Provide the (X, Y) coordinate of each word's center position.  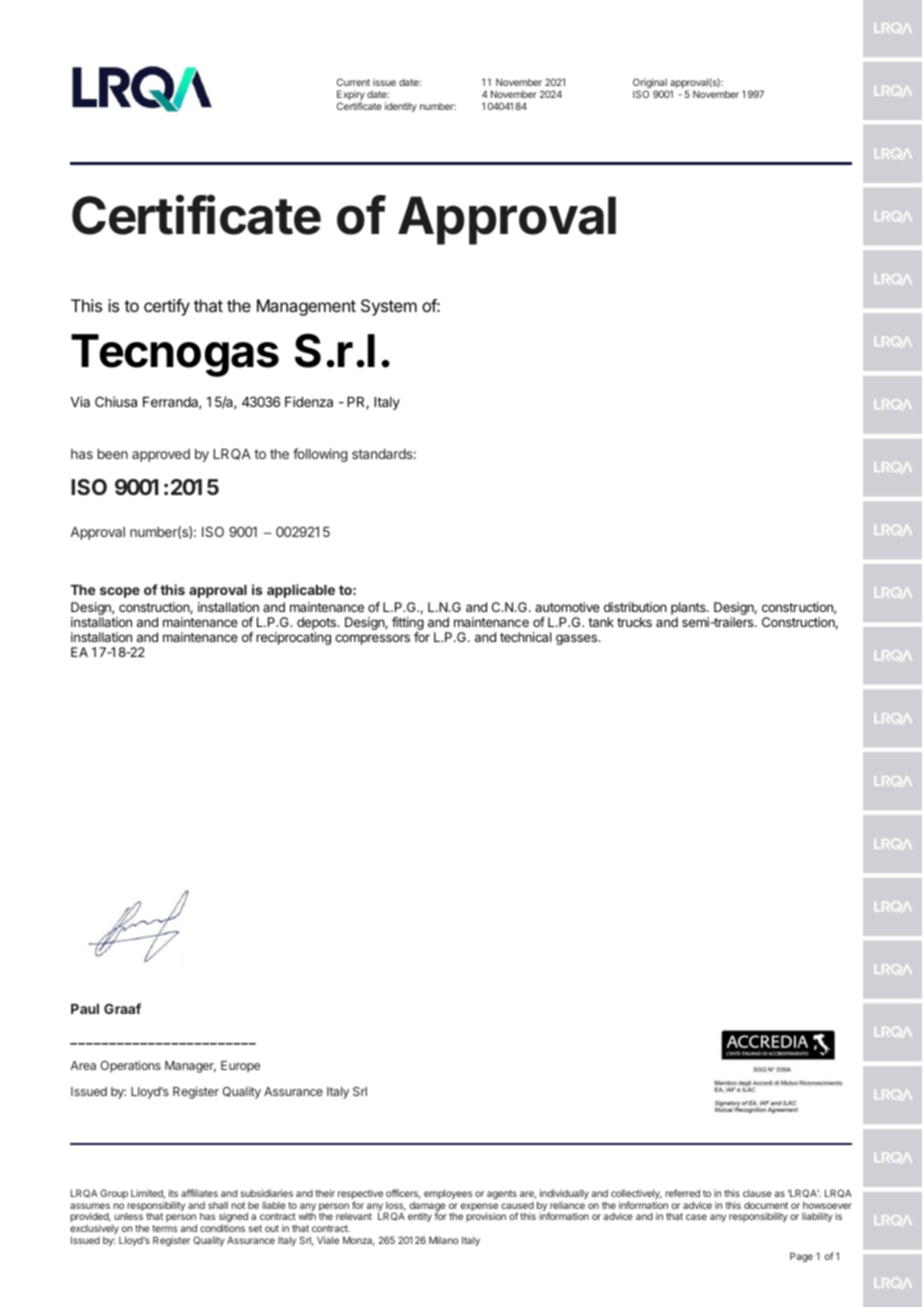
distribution (635, 607)
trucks (634, 622)
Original (651, 85)
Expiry (351, 96)
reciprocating (293, 638)
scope (120, 592)
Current (353, 82)
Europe (240, 1067)
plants (689, 608)
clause (757, 1193)
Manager (190, 1067)
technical (525, 637)
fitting (408, 625)
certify (167, 307)
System (389, 307)
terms (165, 1228)
